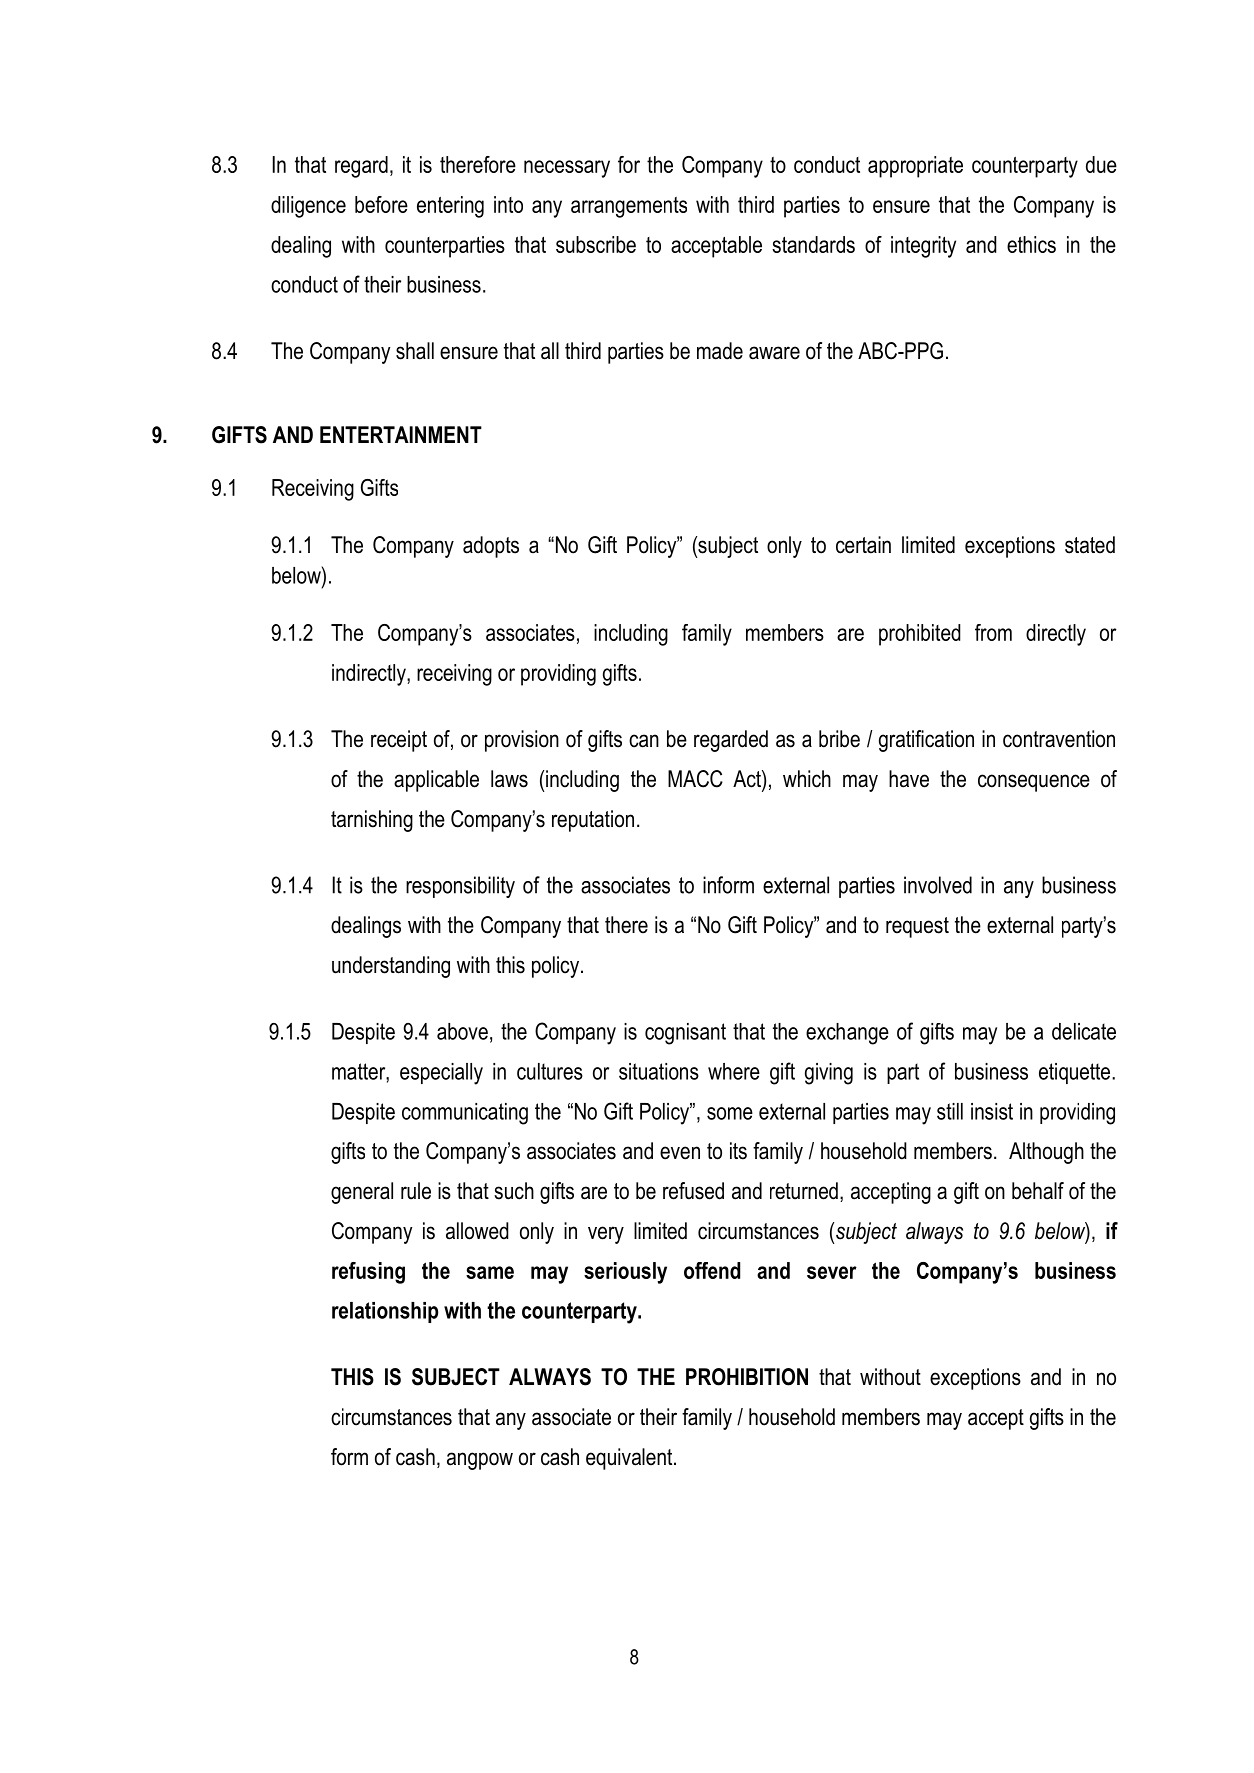  I want to click on can, so click(644, 741).
